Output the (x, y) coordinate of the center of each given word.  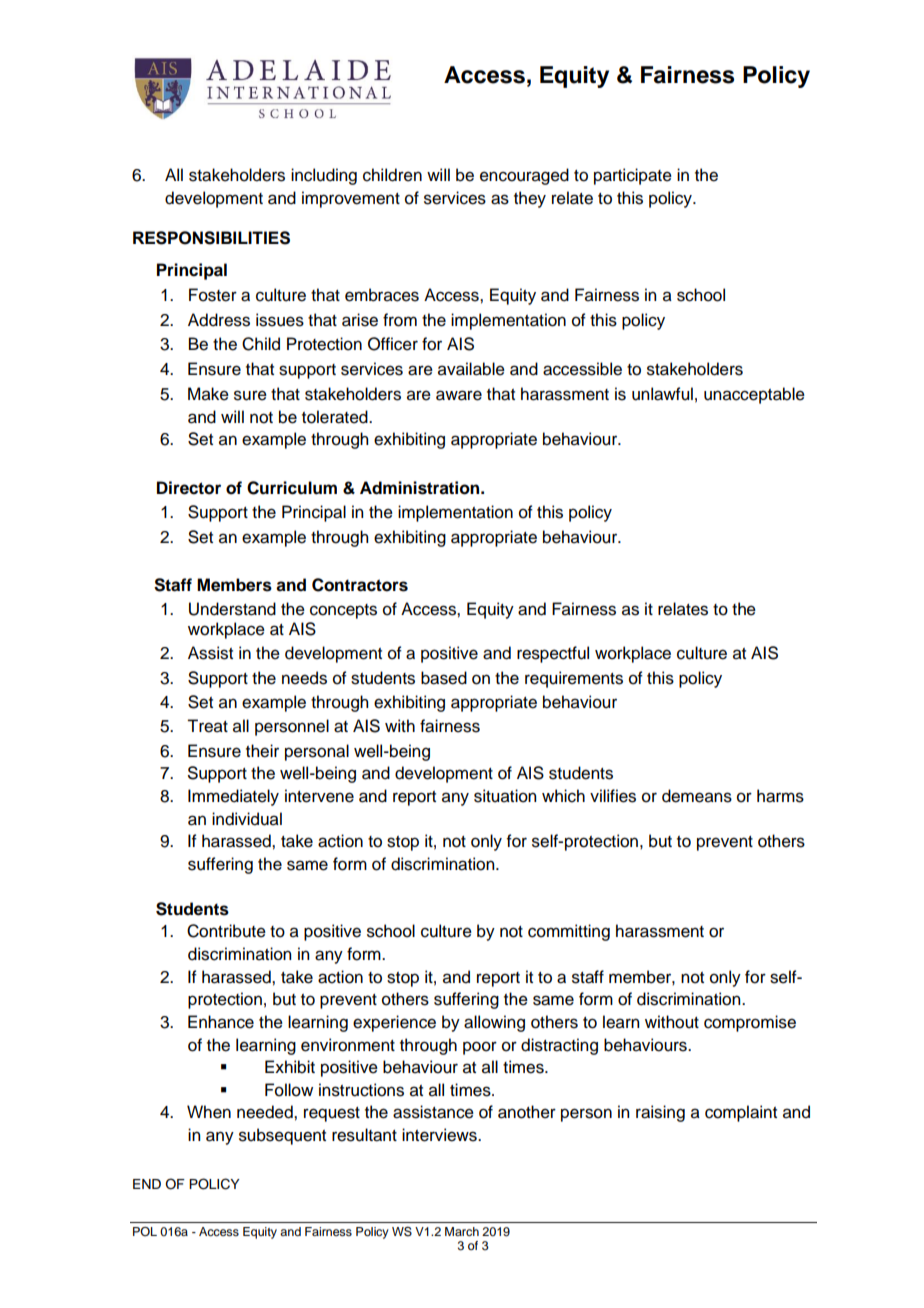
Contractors (360, 585)
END (147, 1184)
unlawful (662, 394)
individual (247, 819)
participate (633, 176)
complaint (741, 1113)
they (530, 199)
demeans (697, 796)
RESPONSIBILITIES (211, 238)
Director (189, 488)
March (462, 1231)
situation (505, 796)
